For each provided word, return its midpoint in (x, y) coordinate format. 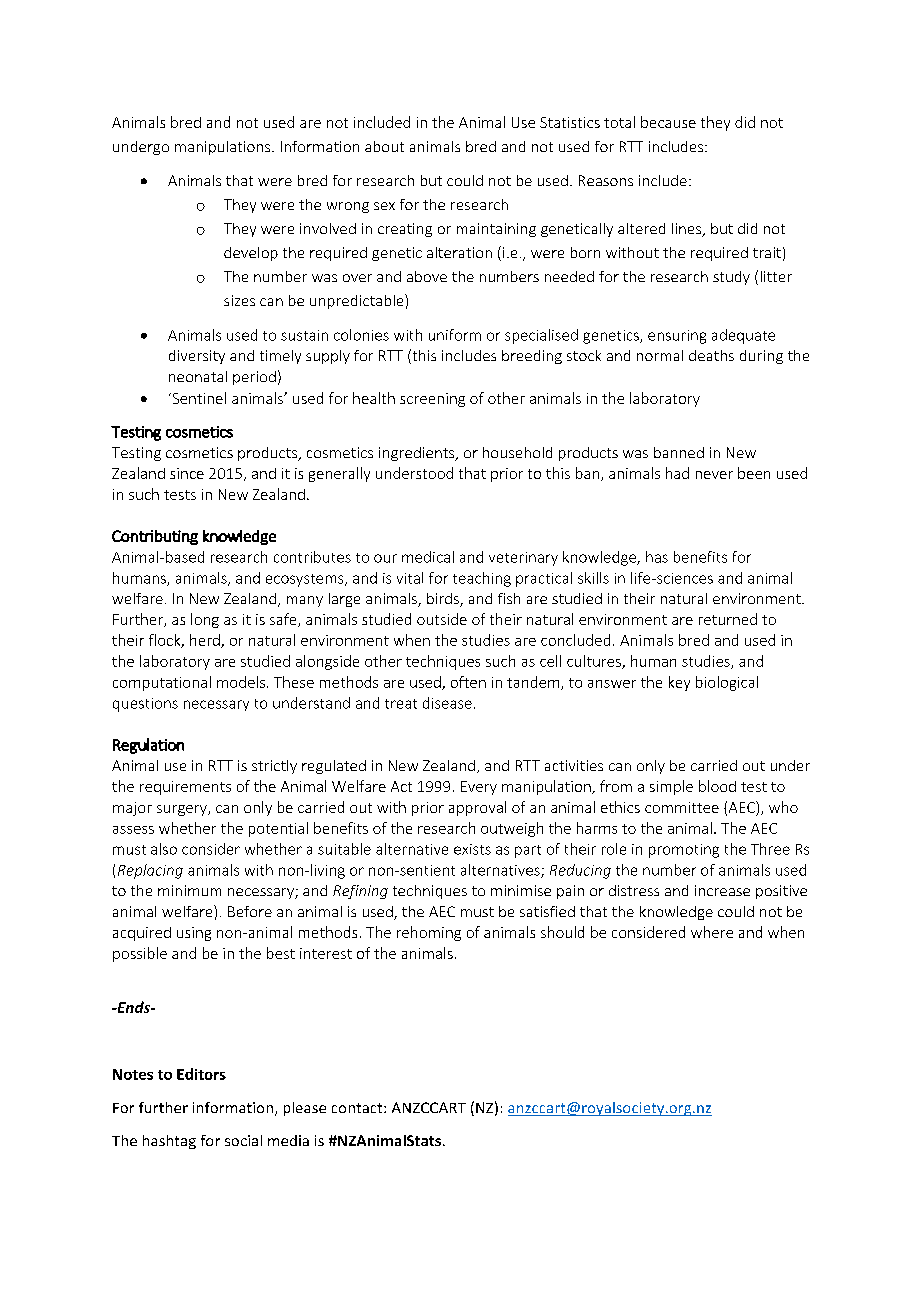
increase (722, 890)
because (668, 122)
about (384, 146)
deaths (711, 355)
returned (728, 619)
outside (442, 619)
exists (472, 849)
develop (251, 254)
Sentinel (198, 398)
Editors (201, 1074)
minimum (189, 890)
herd (206, 641)
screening (432, 400)
